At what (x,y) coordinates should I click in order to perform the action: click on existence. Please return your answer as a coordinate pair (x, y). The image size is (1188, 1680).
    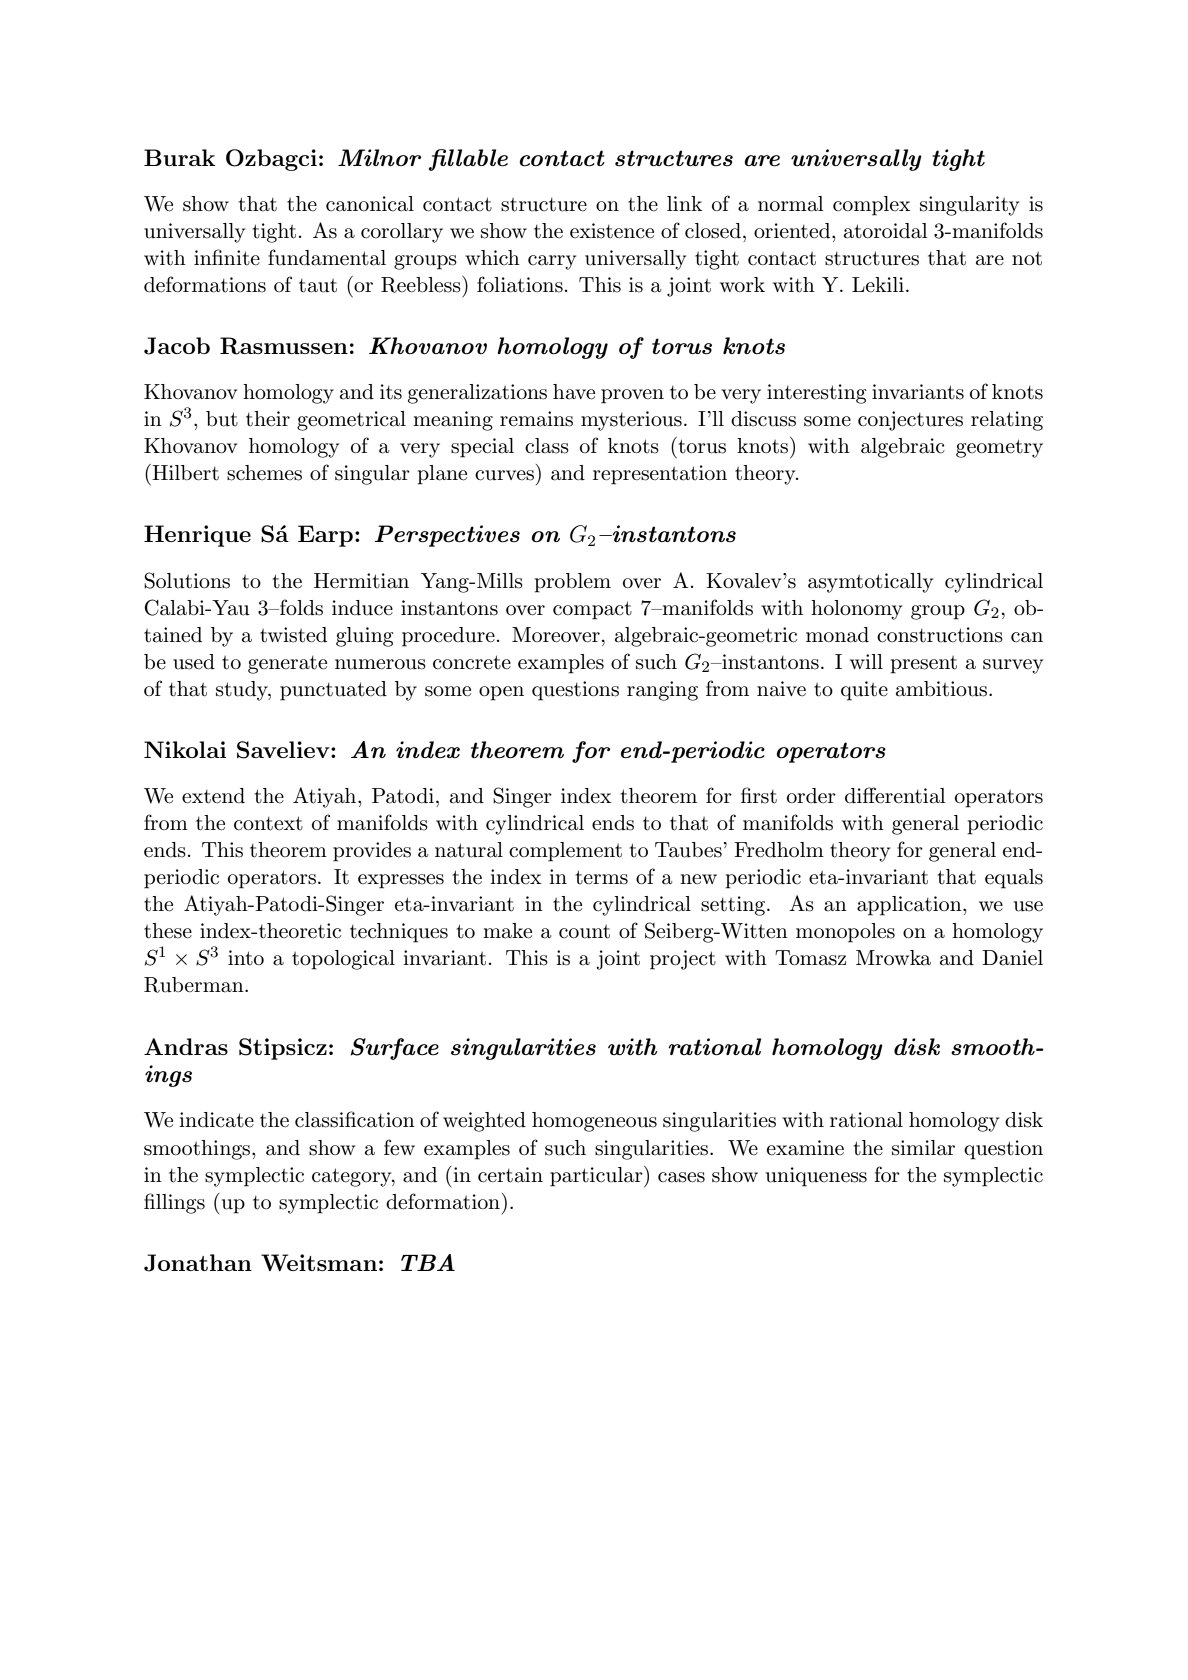
    Looking at the image, I should click on (612, 231).
